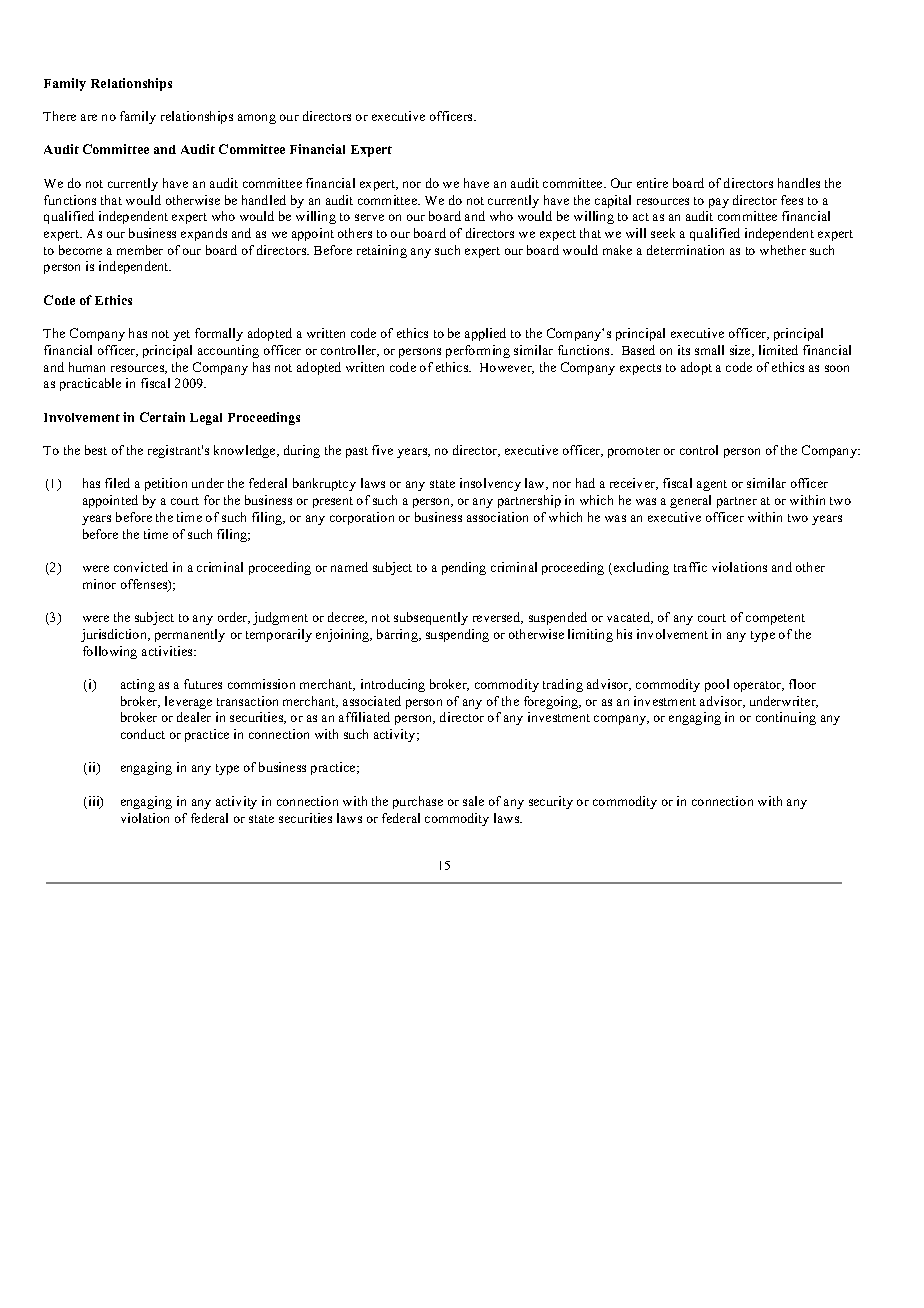 This screenshot has width=924, height=1308. Describe the element at coordinates (257, 119) in the screenshot. I see `among` at that location.
